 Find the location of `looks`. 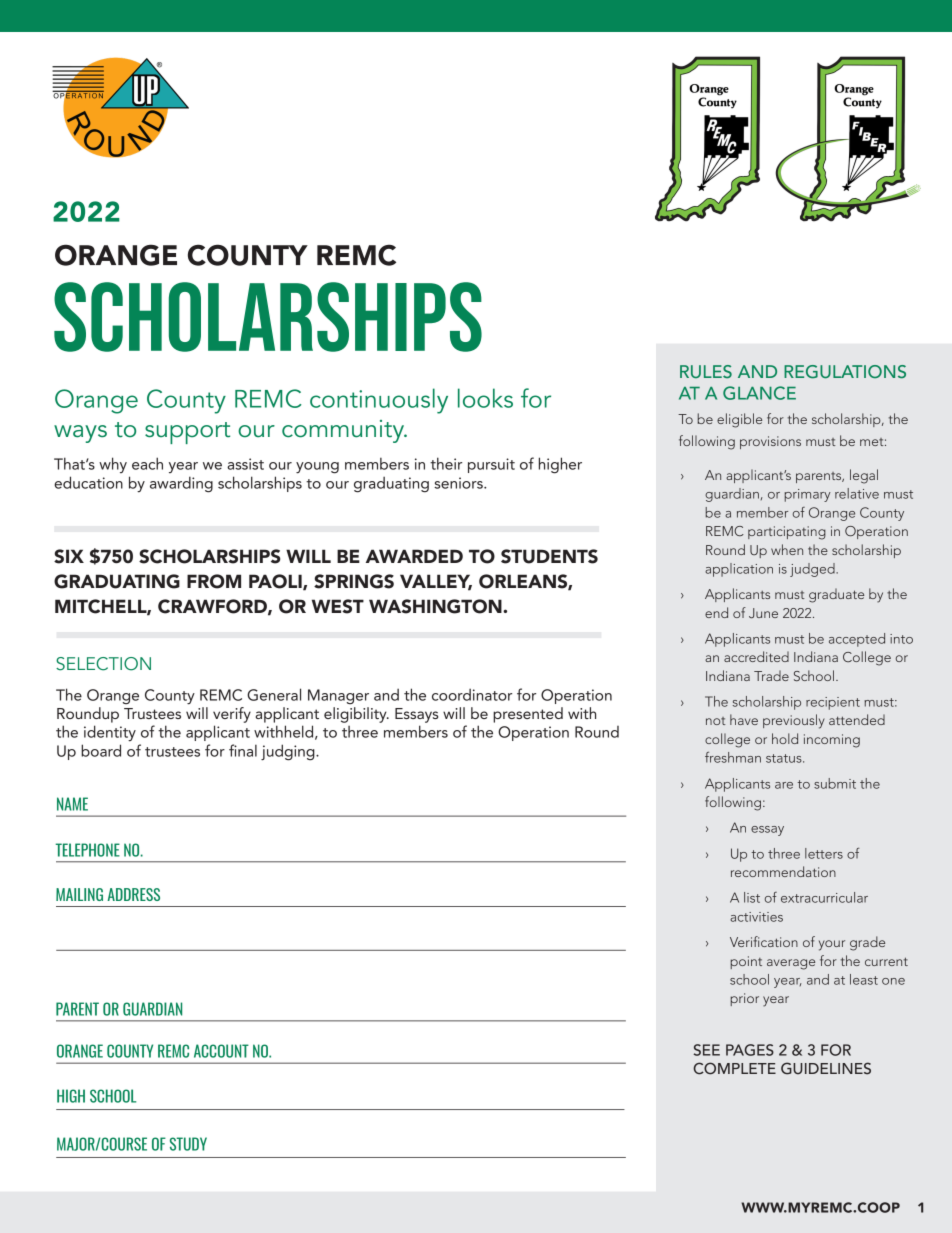

looks is located at coordinates (485, 398).
